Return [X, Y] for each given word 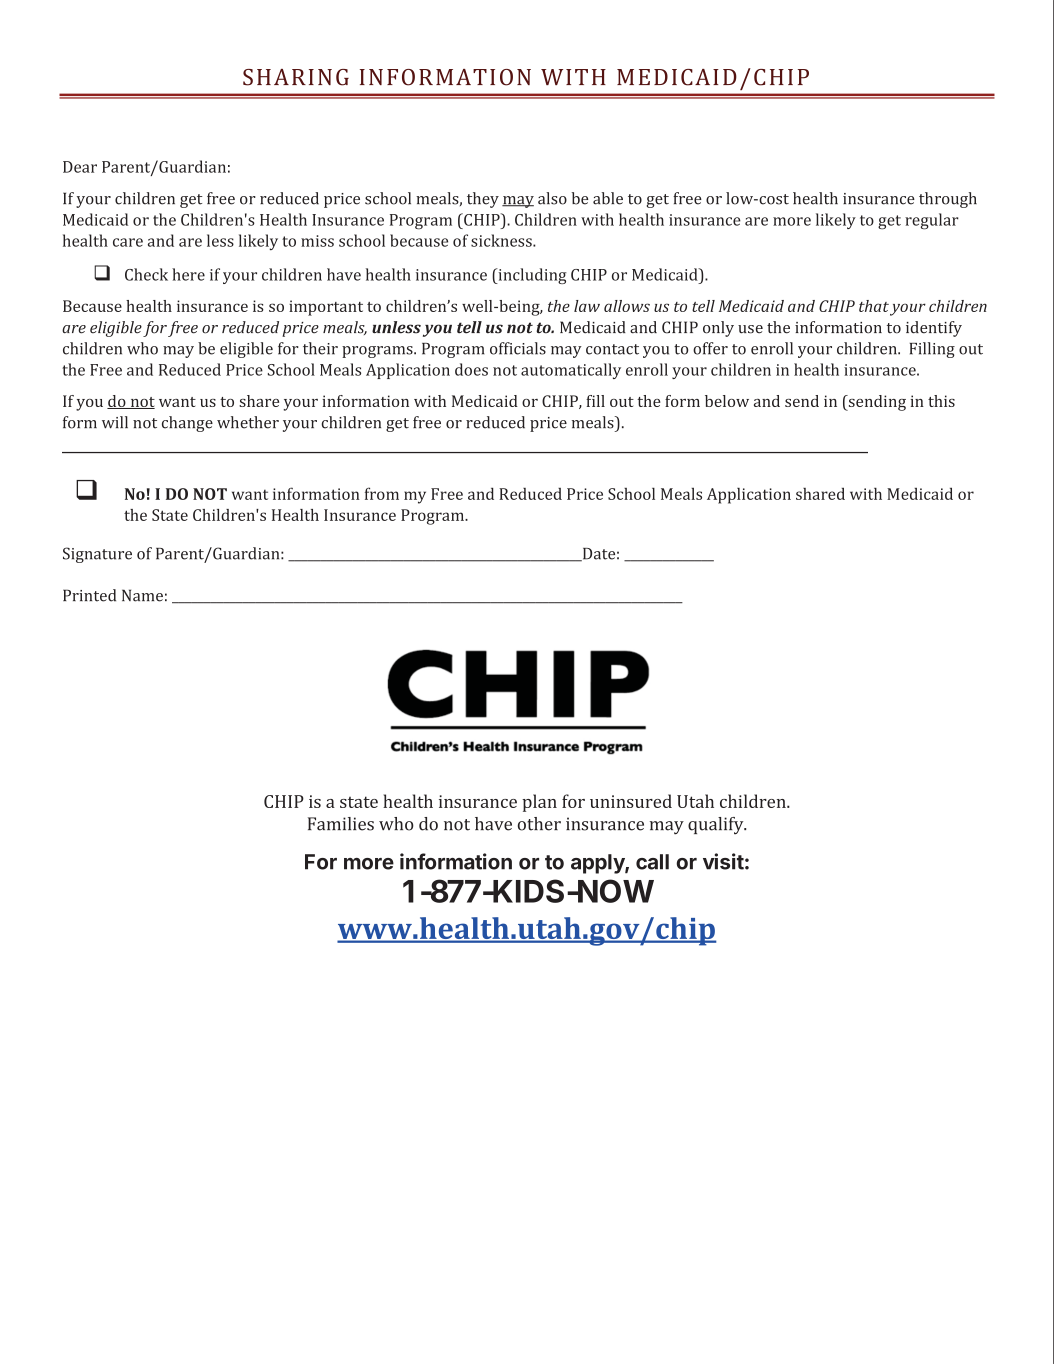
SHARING [296, 77]
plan [539, 803]
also [552, 198]
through [948, 200]
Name [142, 595]
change [187, 424]
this [941, 401]
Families [341, 824]
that [874, 306]
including [531, 276]
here [188, 274]
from [382, 493]
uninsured [631, 801]
